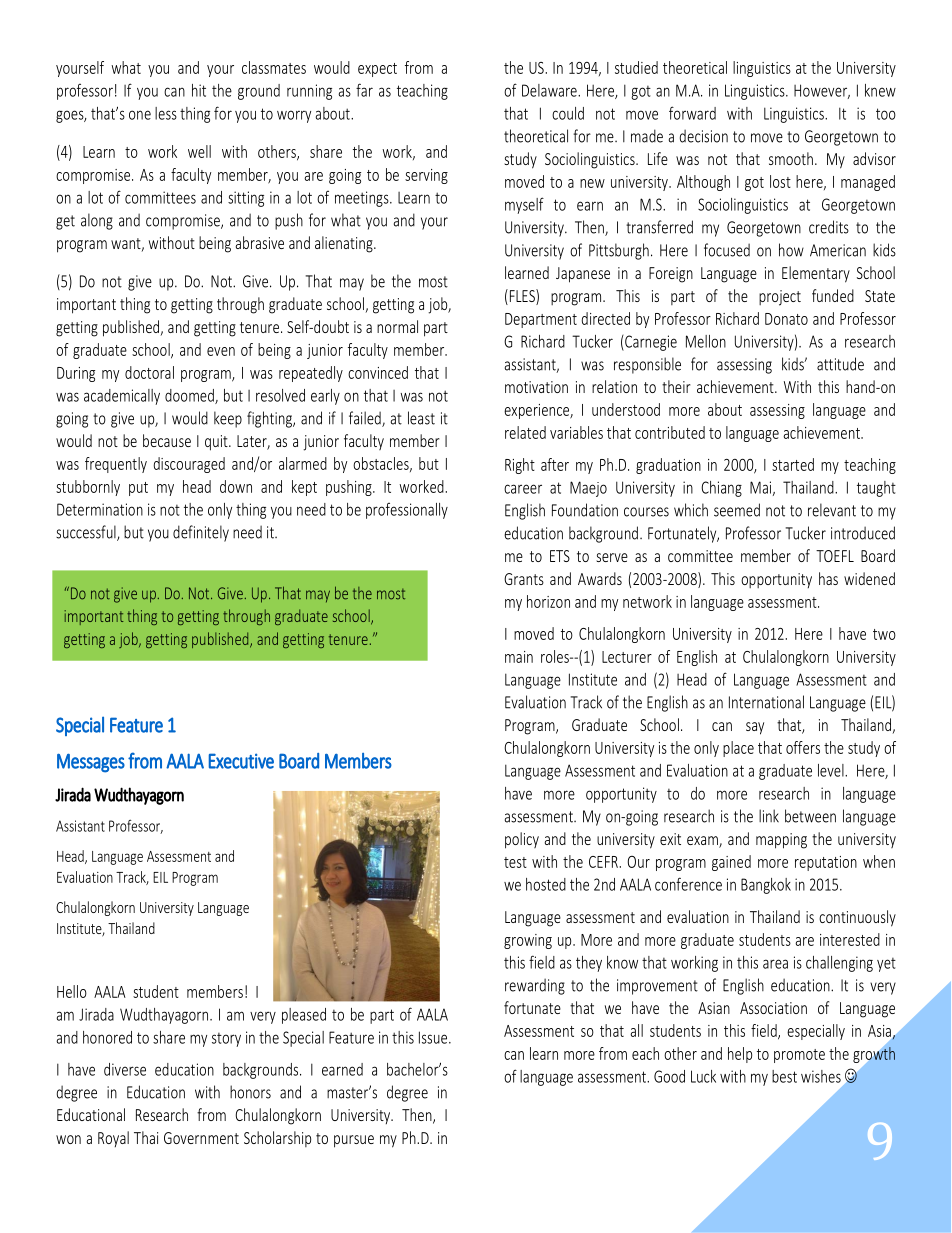 This image has width=952, height=1233. What do you see at coordinates (166, 113) in the image?
I see `less` at bounding box center [166, 113].
